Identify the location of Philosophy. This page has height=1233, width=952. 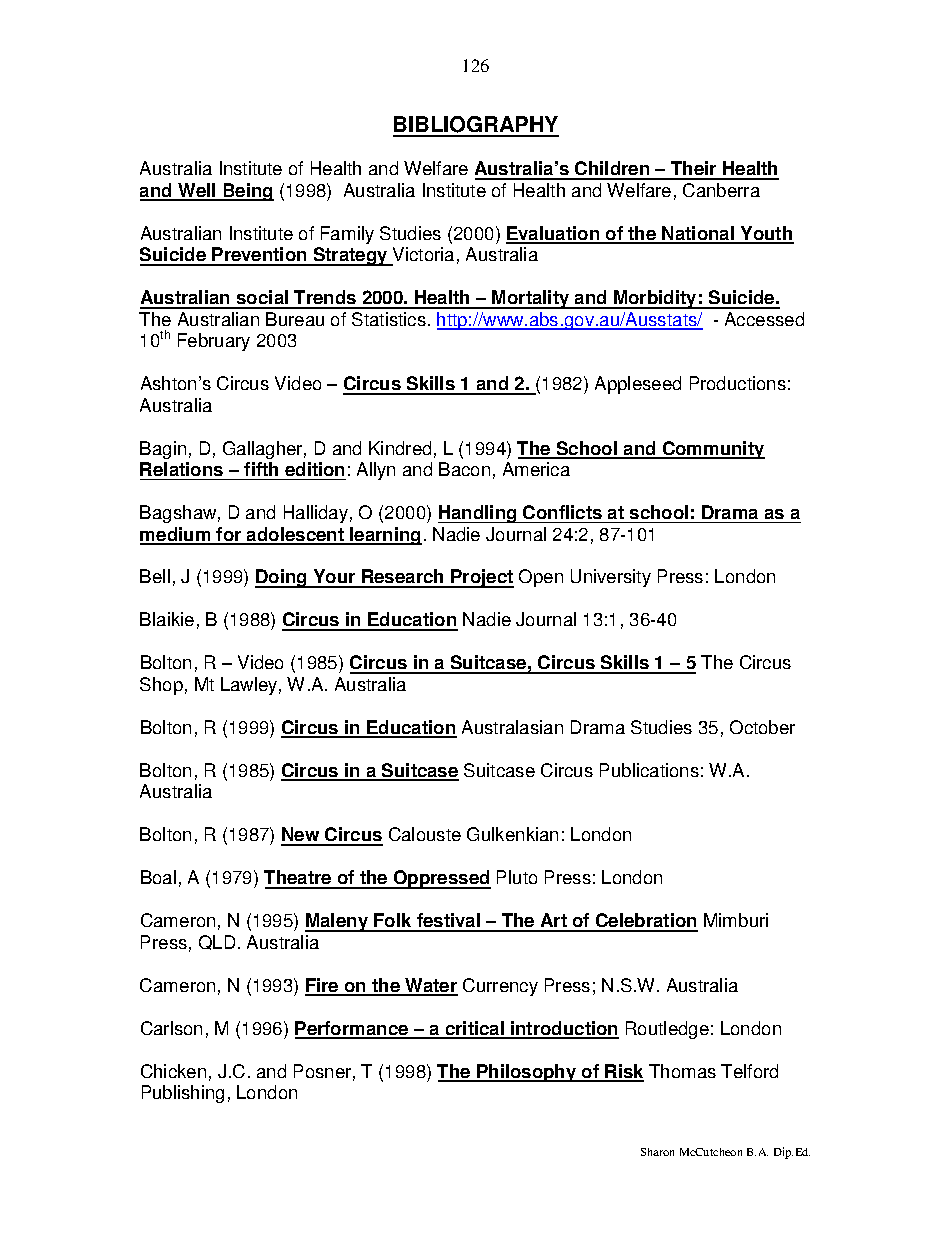
(527, 1073).
